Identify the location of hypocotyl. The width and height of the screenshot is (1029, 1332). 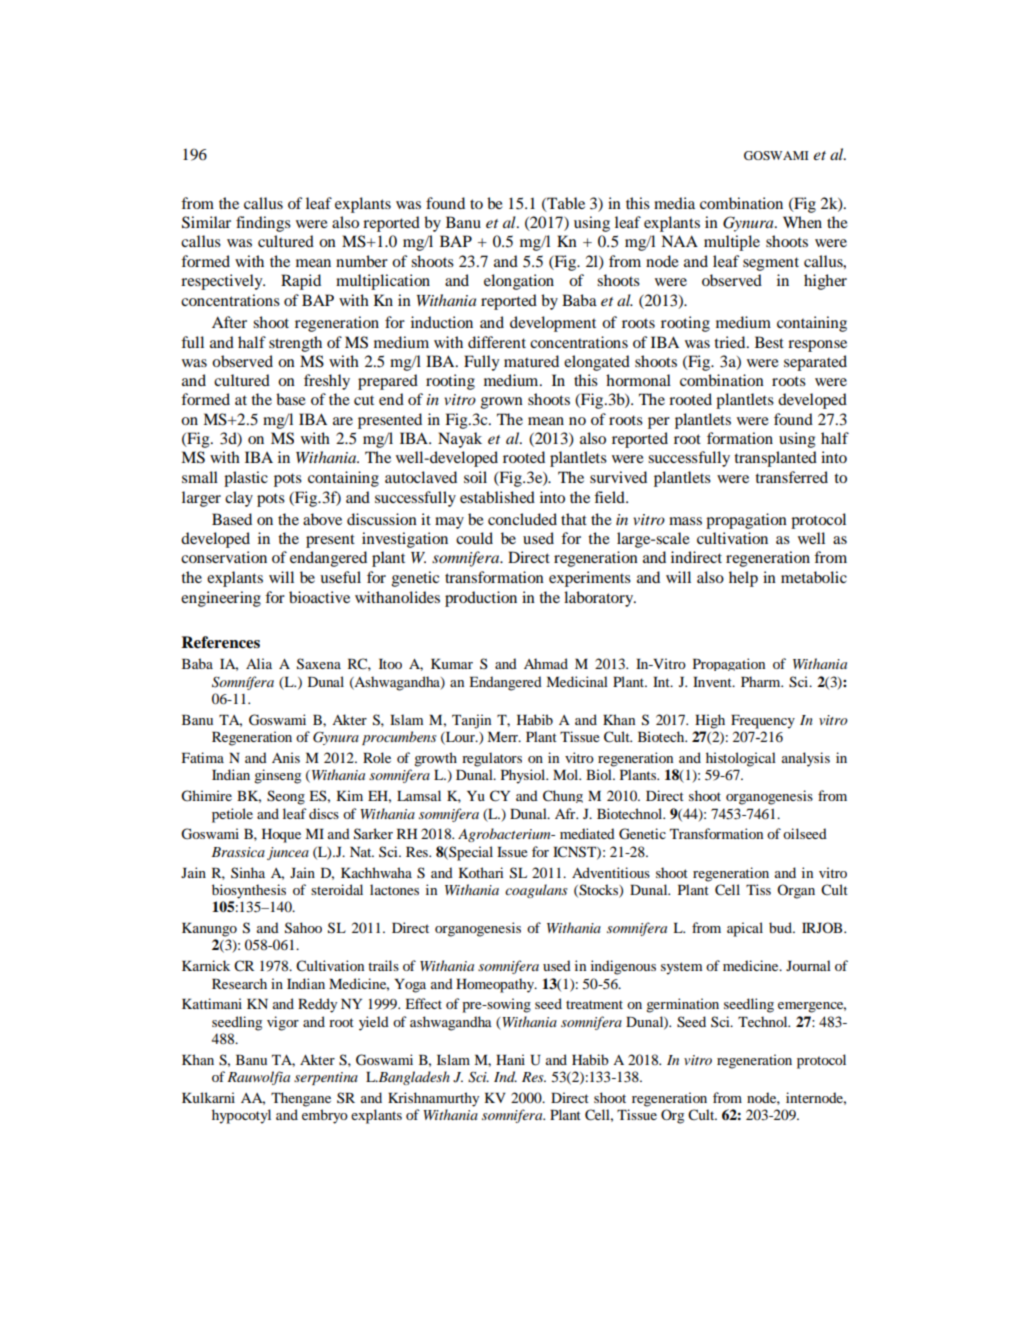
(241, 1116).
